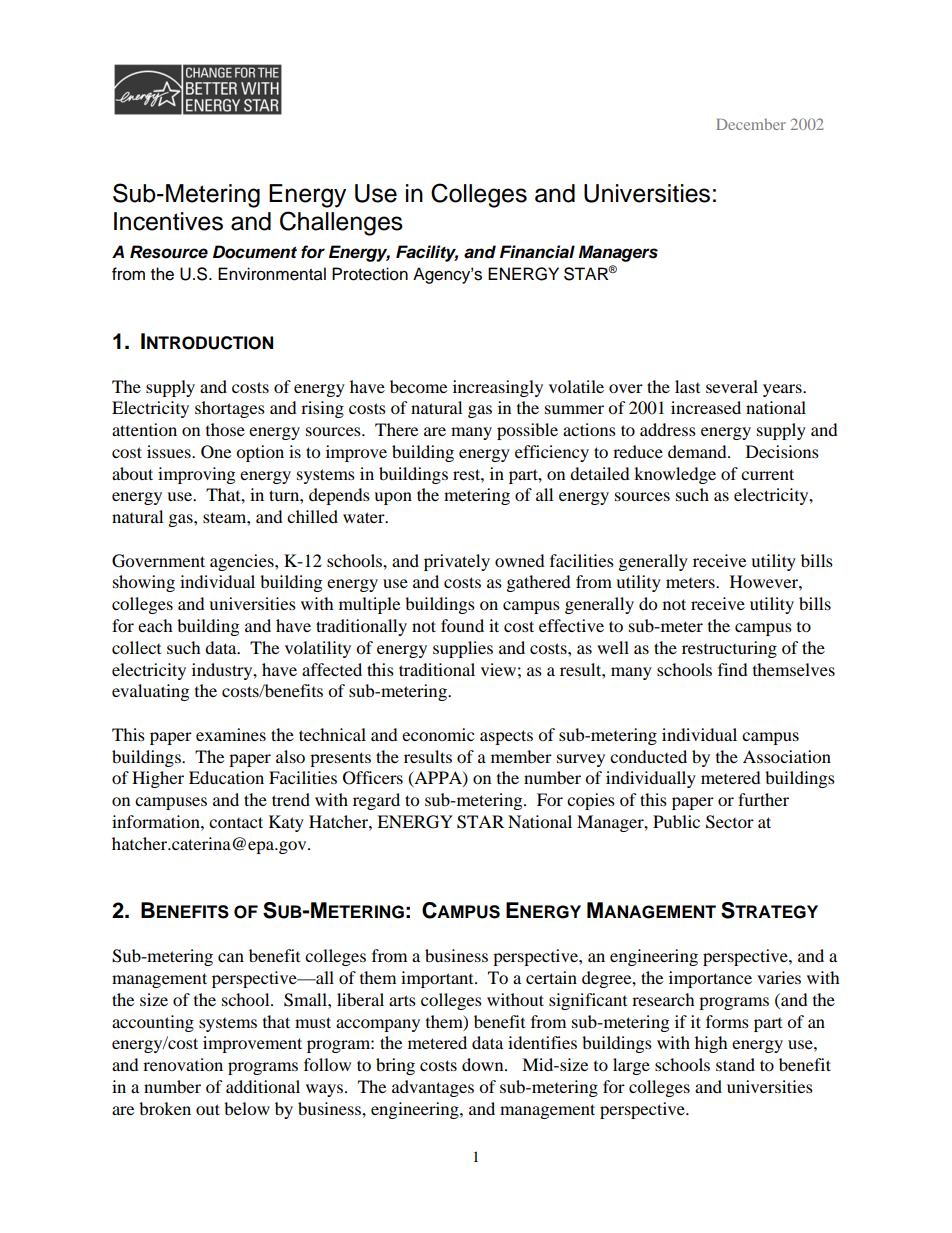 The width and height of the screenshot is (952, 1233). What do you see at coordinates (751, 124) in the screenshot?
I see `December` at bounding box center [751, 124].
